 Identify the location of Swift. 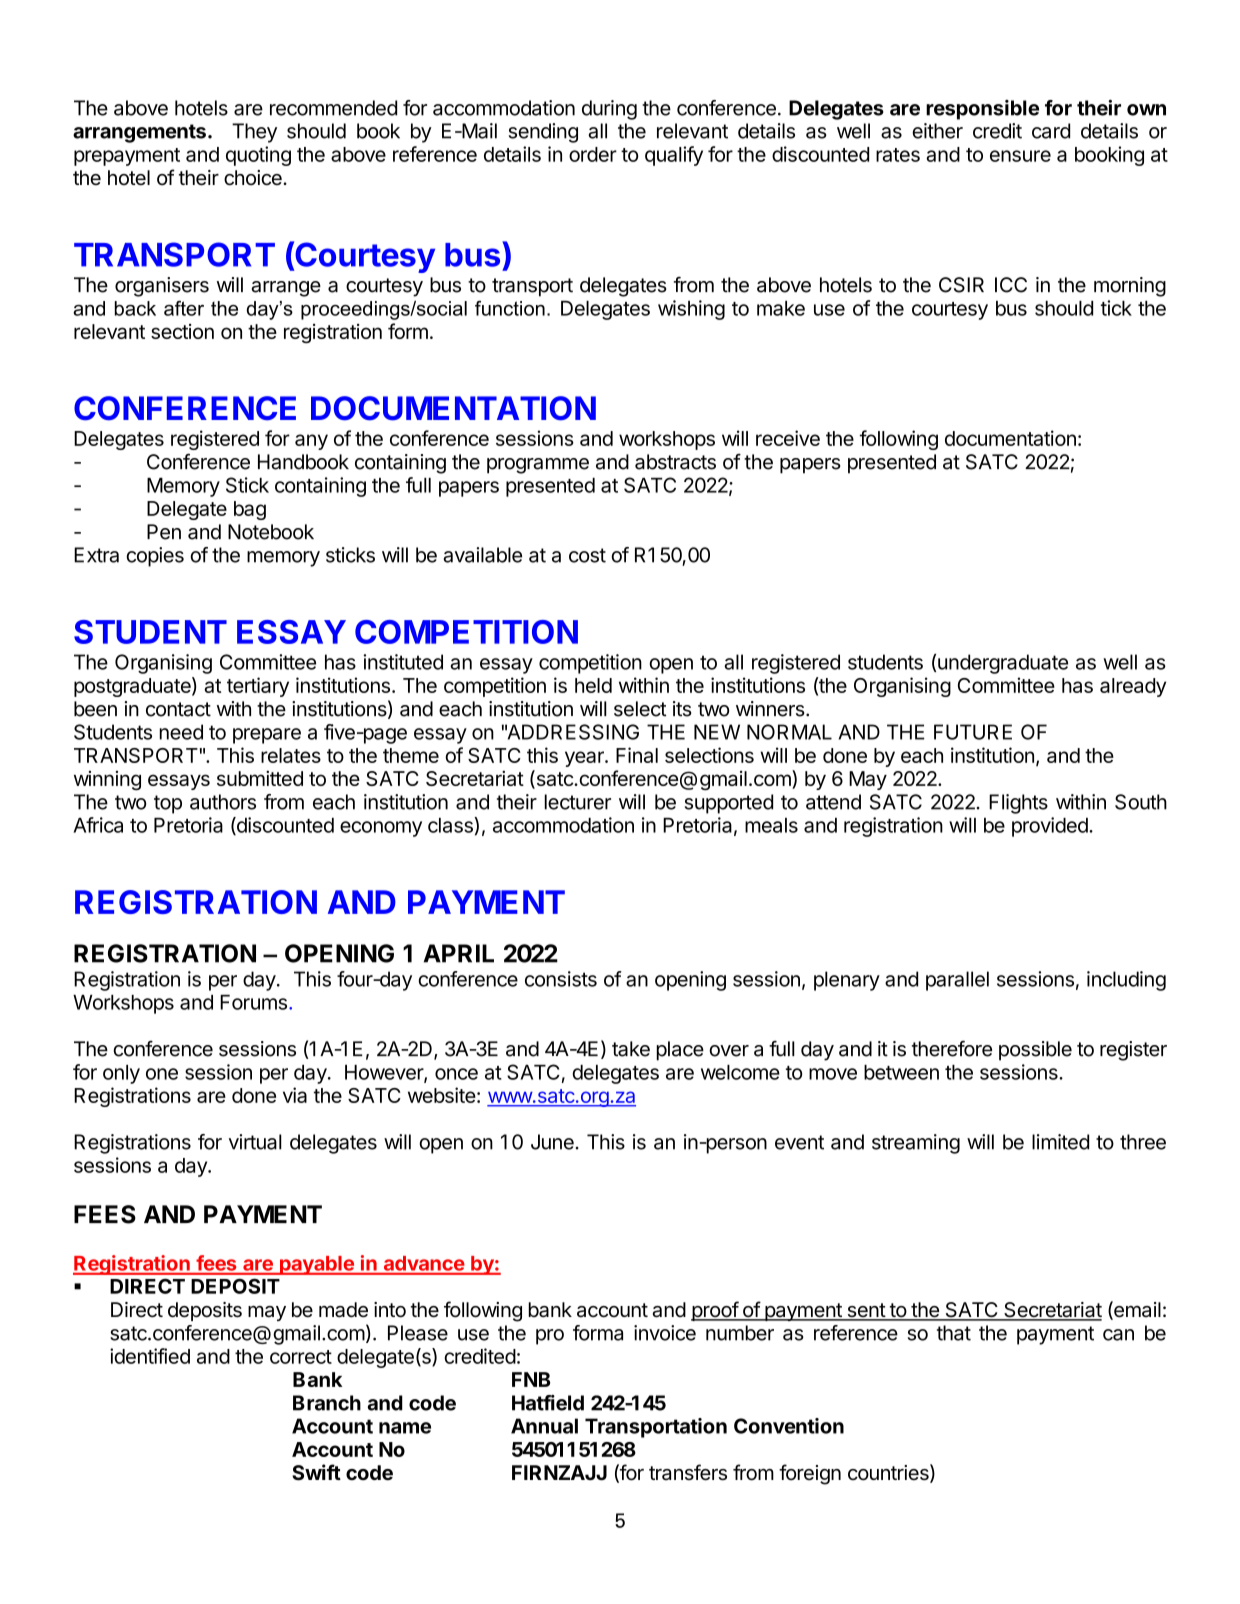
(316, 1472).
